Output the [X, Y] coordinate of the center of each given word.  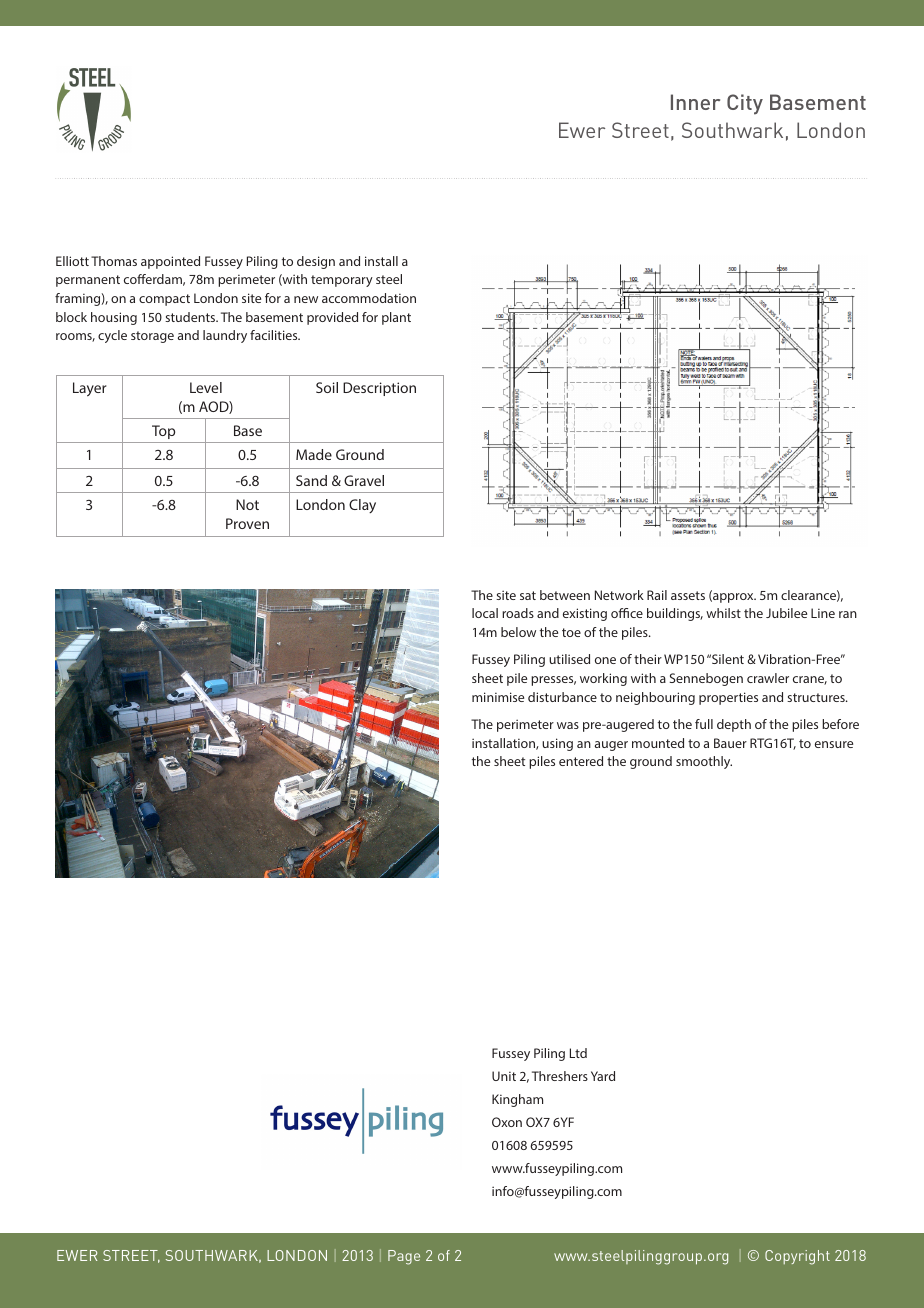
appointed [170, 262]
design [316, 262]
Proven [247, 523]
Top [163, 432]
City [745, 104]
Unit [504, 1076]
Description [379, 389]
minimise [498, 697]
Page [404, 1257]
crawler [768, 678]
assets [688, 595]
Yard [603, 1076]
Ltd [578, 1053]
